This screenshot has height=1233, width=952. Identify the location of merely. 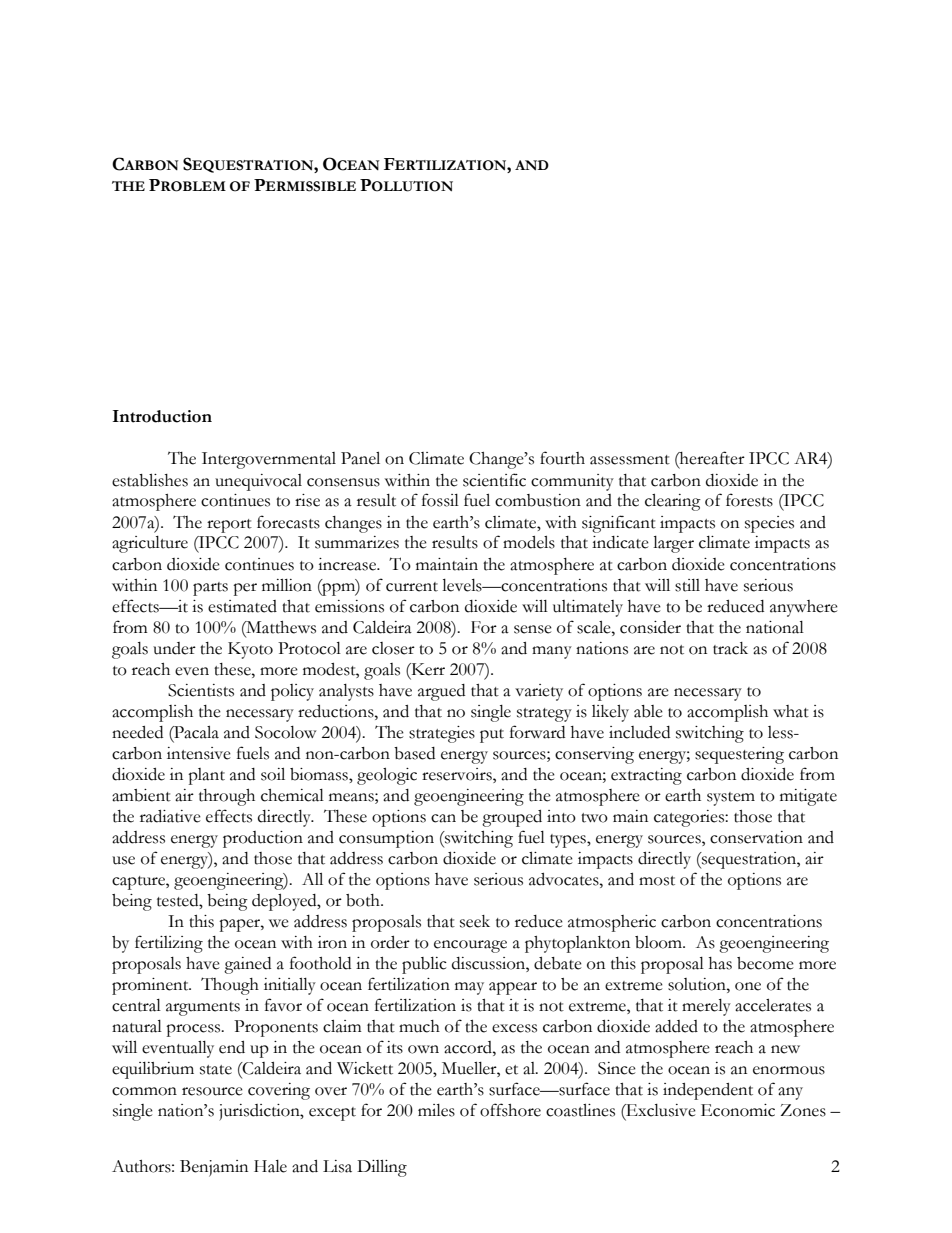
(706, 1007).
